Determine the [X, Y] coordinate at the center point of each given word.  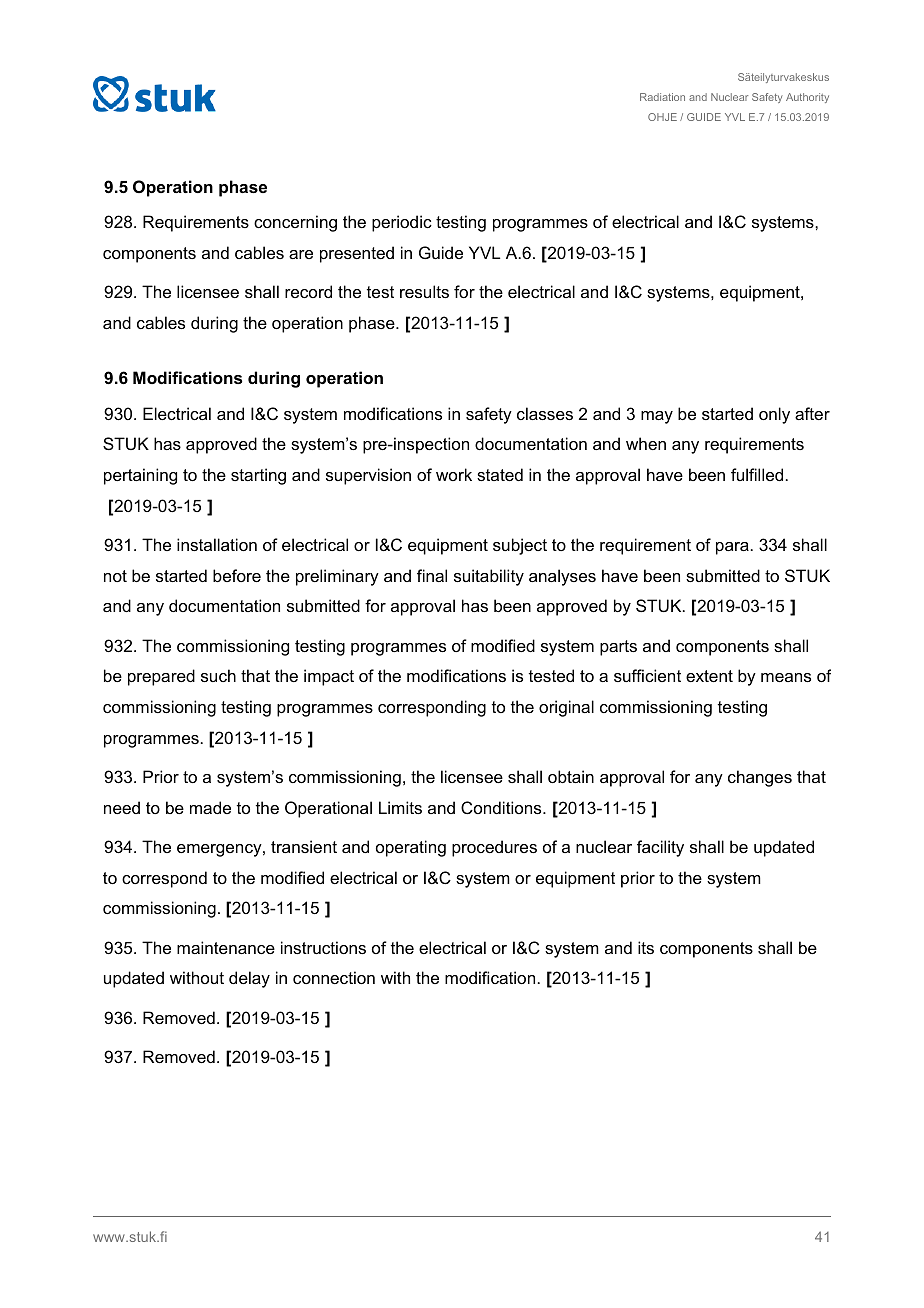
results [424, 291]
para [732, 548]
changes [760, 778]
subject [520, 546]
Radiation [662, 97]
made [210, 807]
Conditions [502, 807]
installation [217, 544]
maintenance [226, 947]
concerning [295, 223]
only [774, 415]
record [308, 291]
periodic [402, 223]
